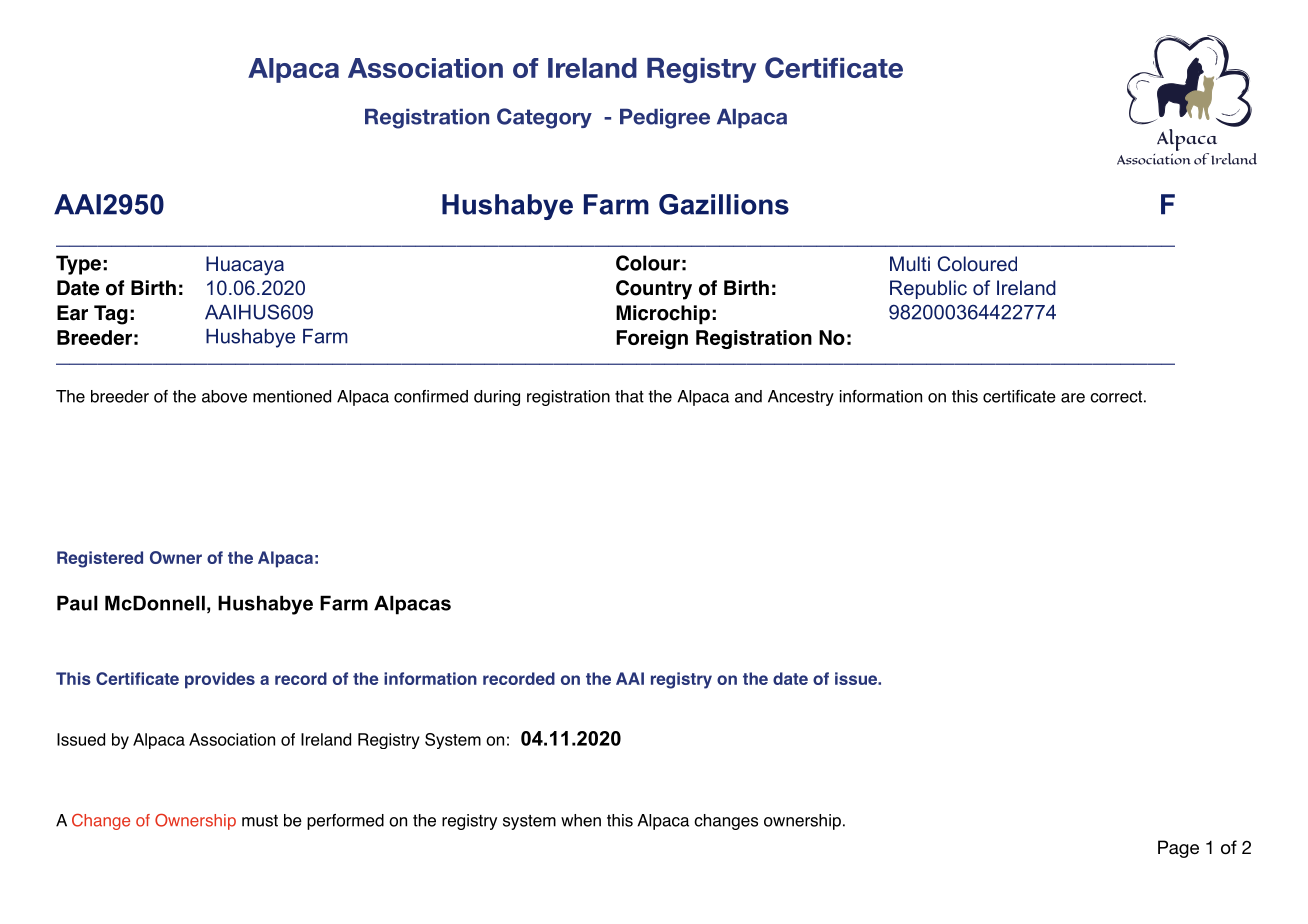 This image has height=924, width=1308. Describe the element at coordinates (724, 204) in the image. I see `Gazillions` at that location.
